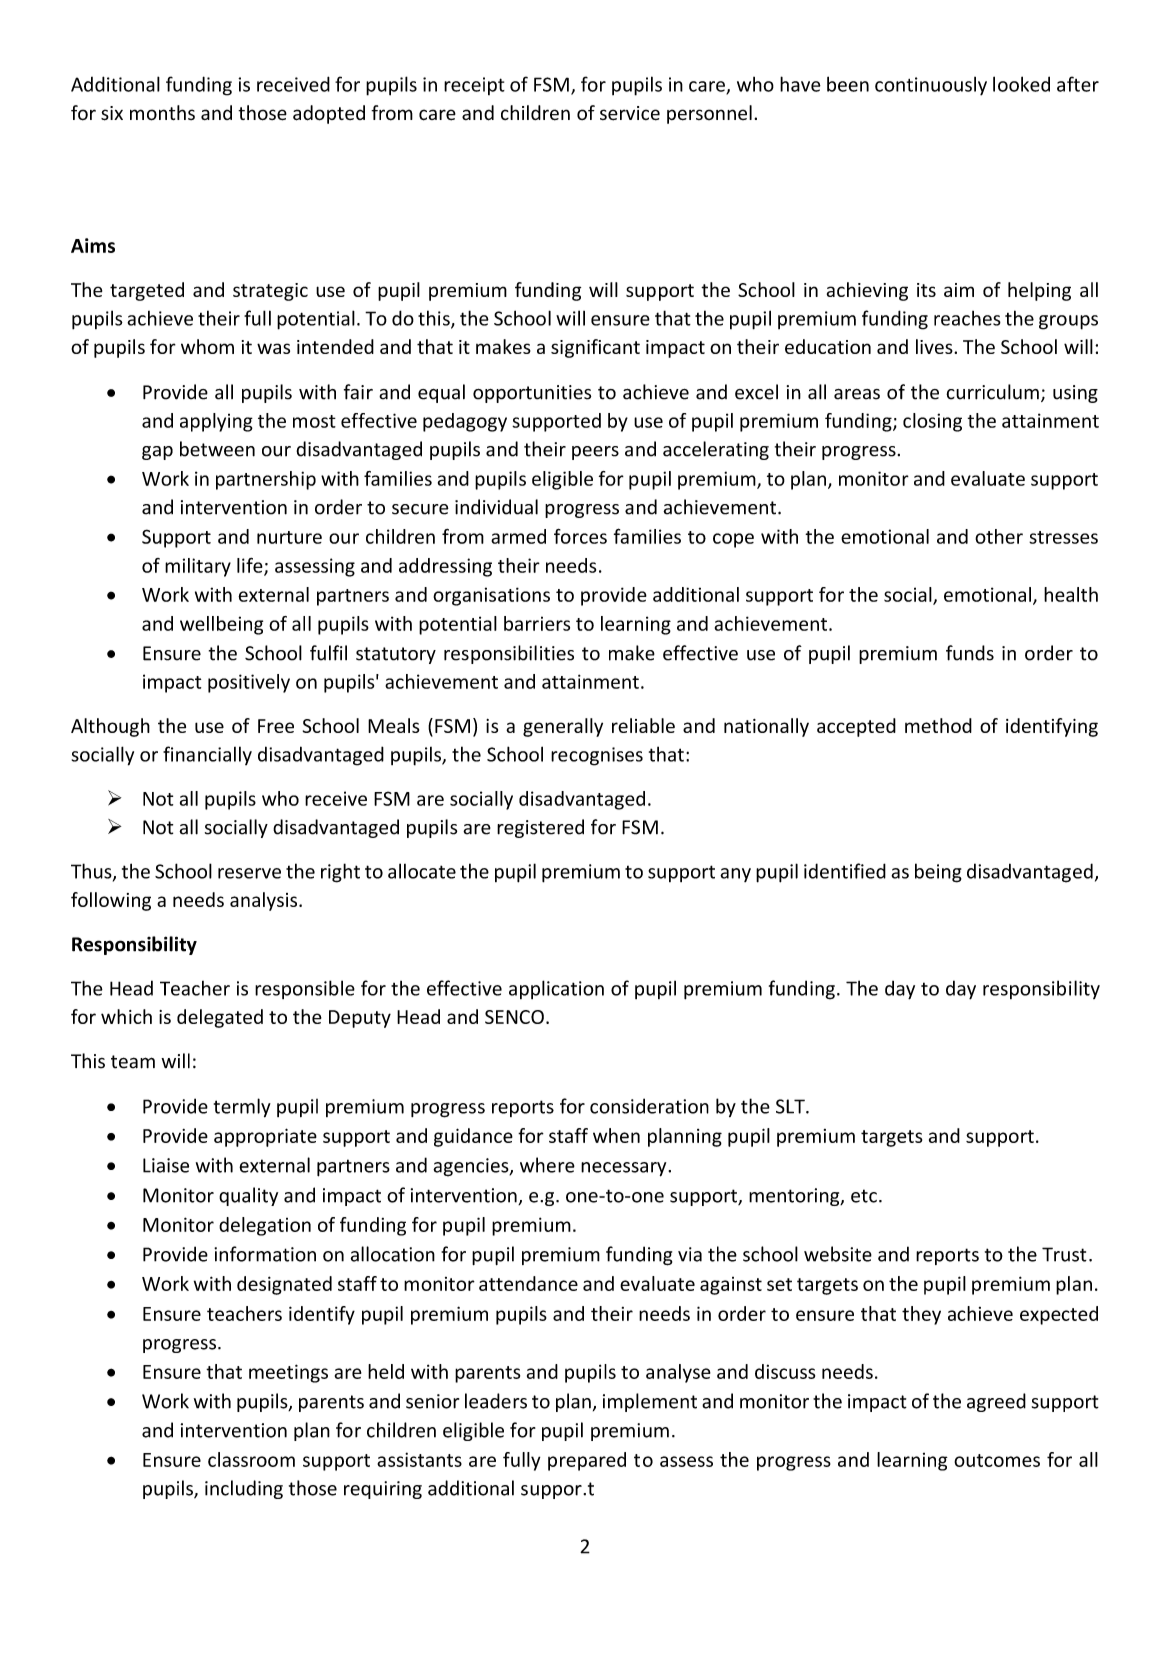 This screenshot has height=1655, width=1170. I want to click on other, so click(999, 536).
